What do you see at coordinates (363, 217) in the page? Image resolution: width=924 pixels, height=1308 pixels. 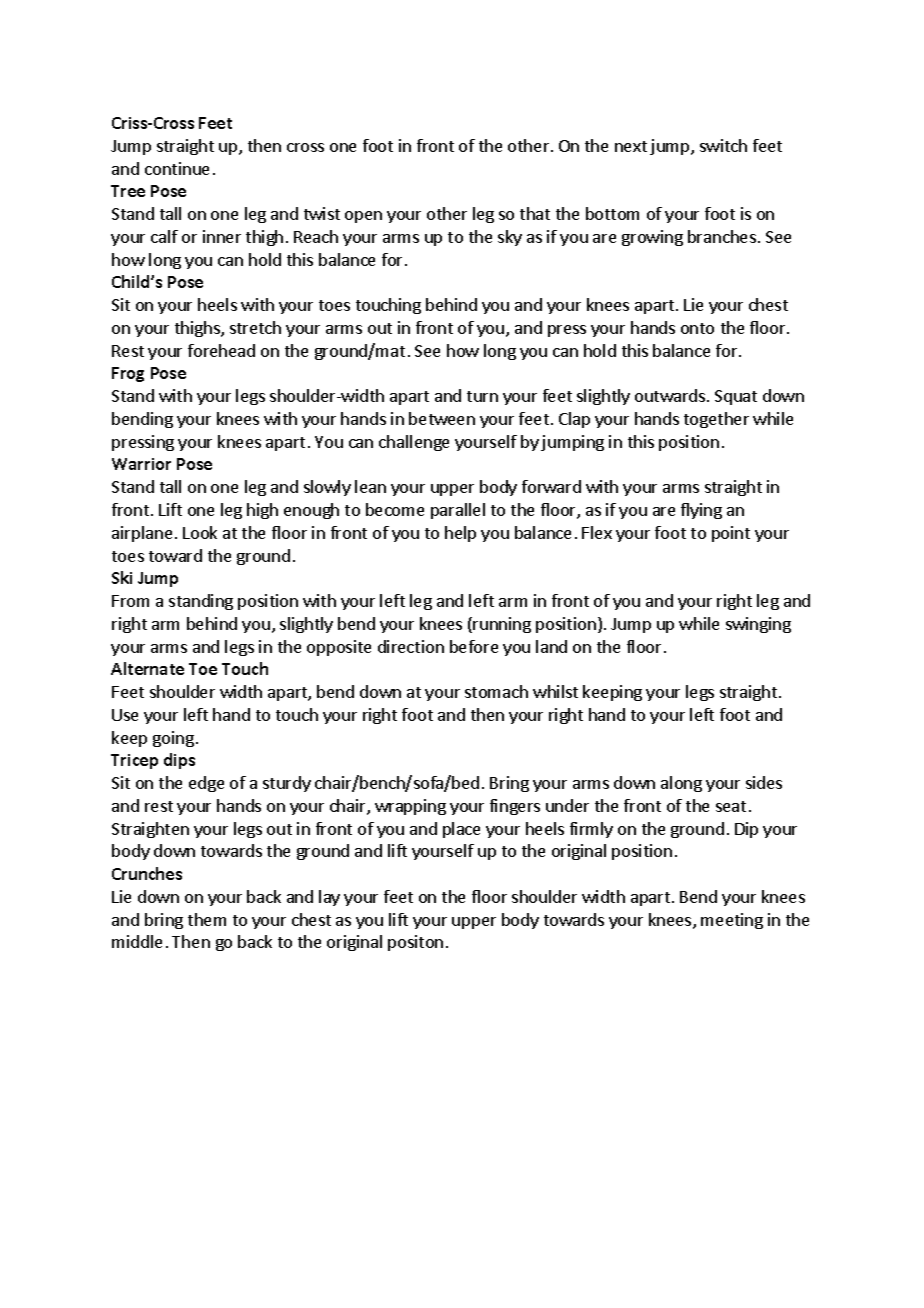 I see `open` at bounding box center [363, 217].
